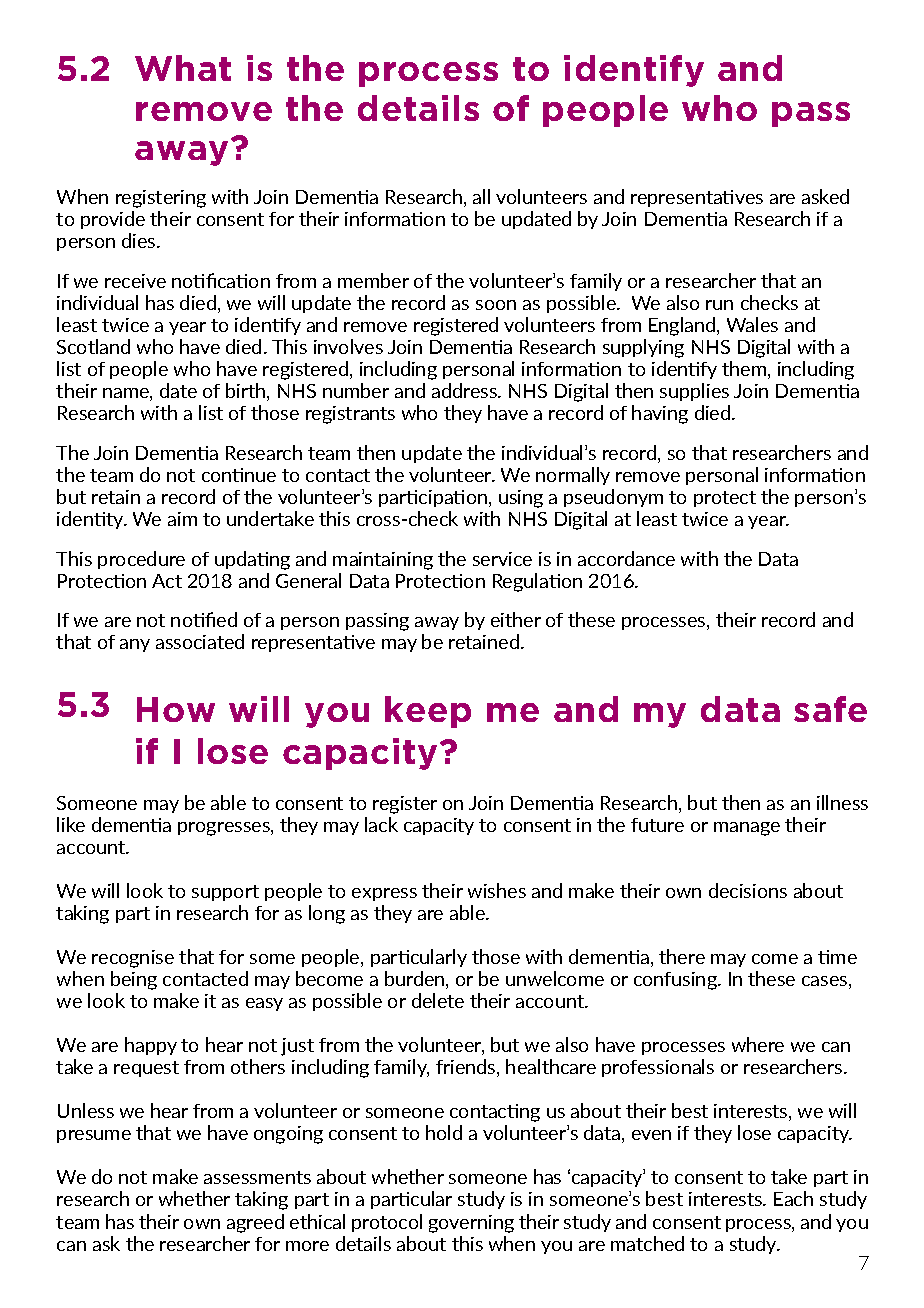  I want to click on asked, so click(825, 196).
